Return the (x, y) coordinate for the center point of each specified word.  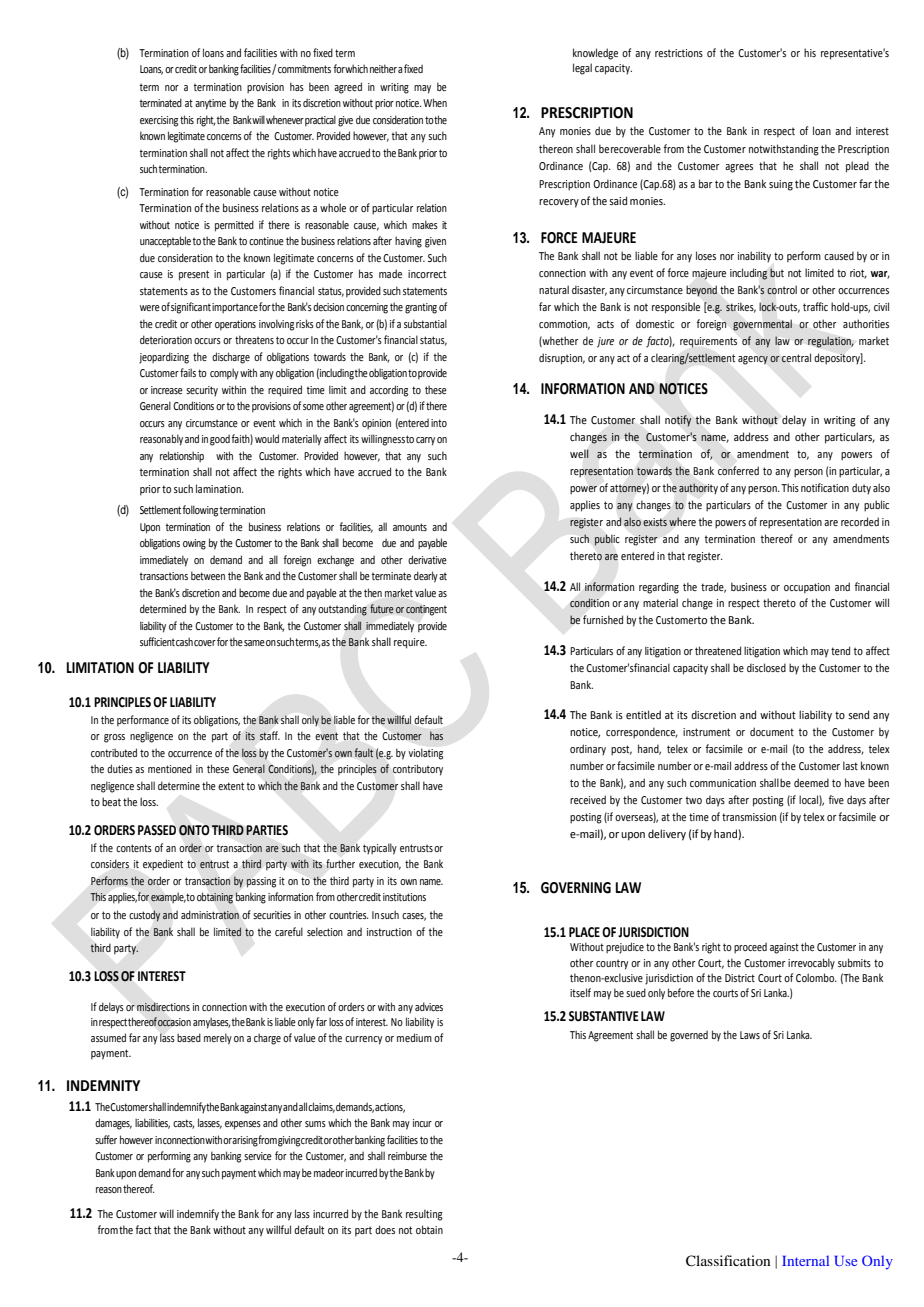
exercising (159, 121)
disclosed (766, 667)
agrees (739, 168)
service (258, 1156)
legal (582, 69)
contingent (426, 610)
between (208, 575)
